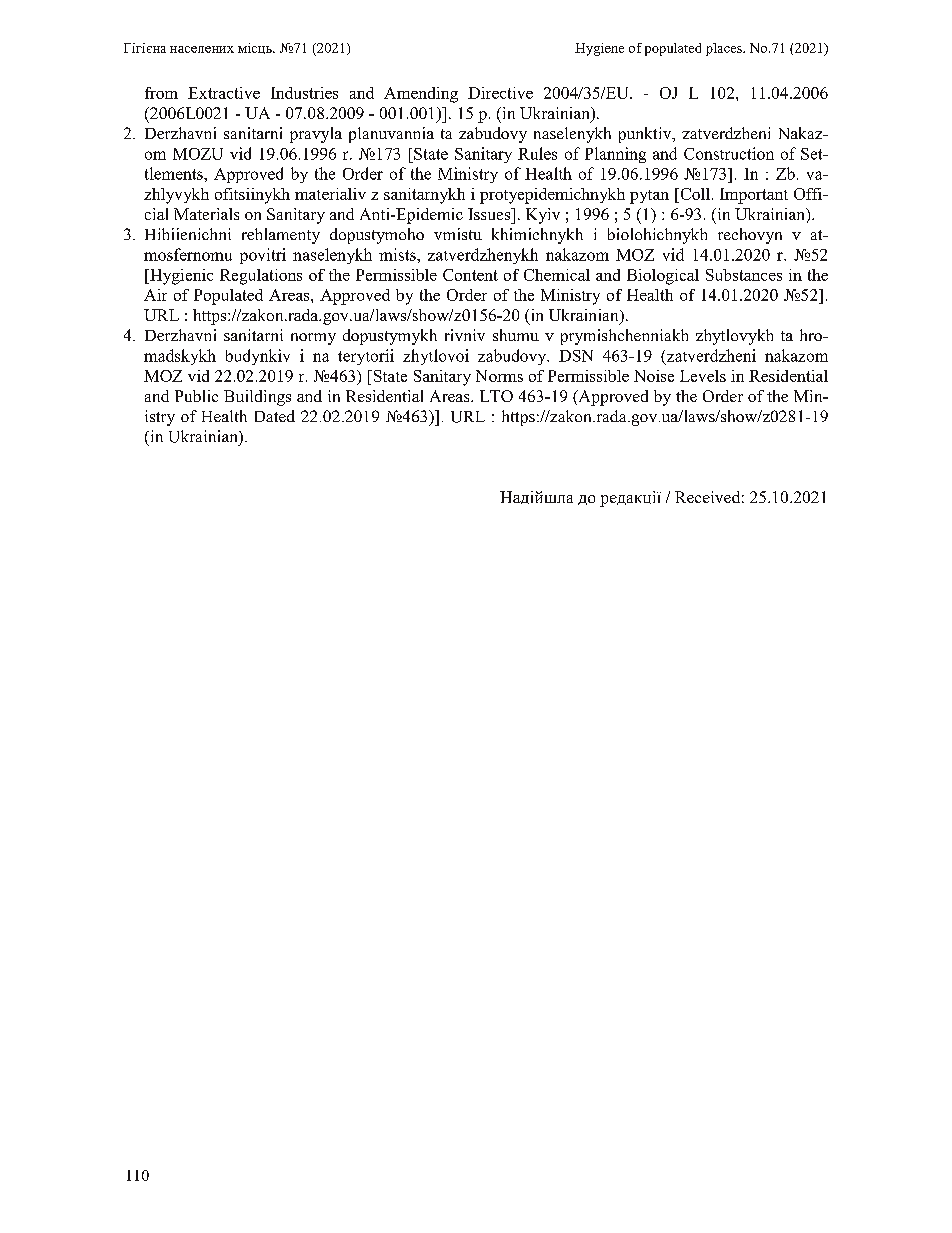 The width and height of the page is (952, 1233). Describe the element at coordinates (496, 396) in the page. I see `LTO` at that location.
